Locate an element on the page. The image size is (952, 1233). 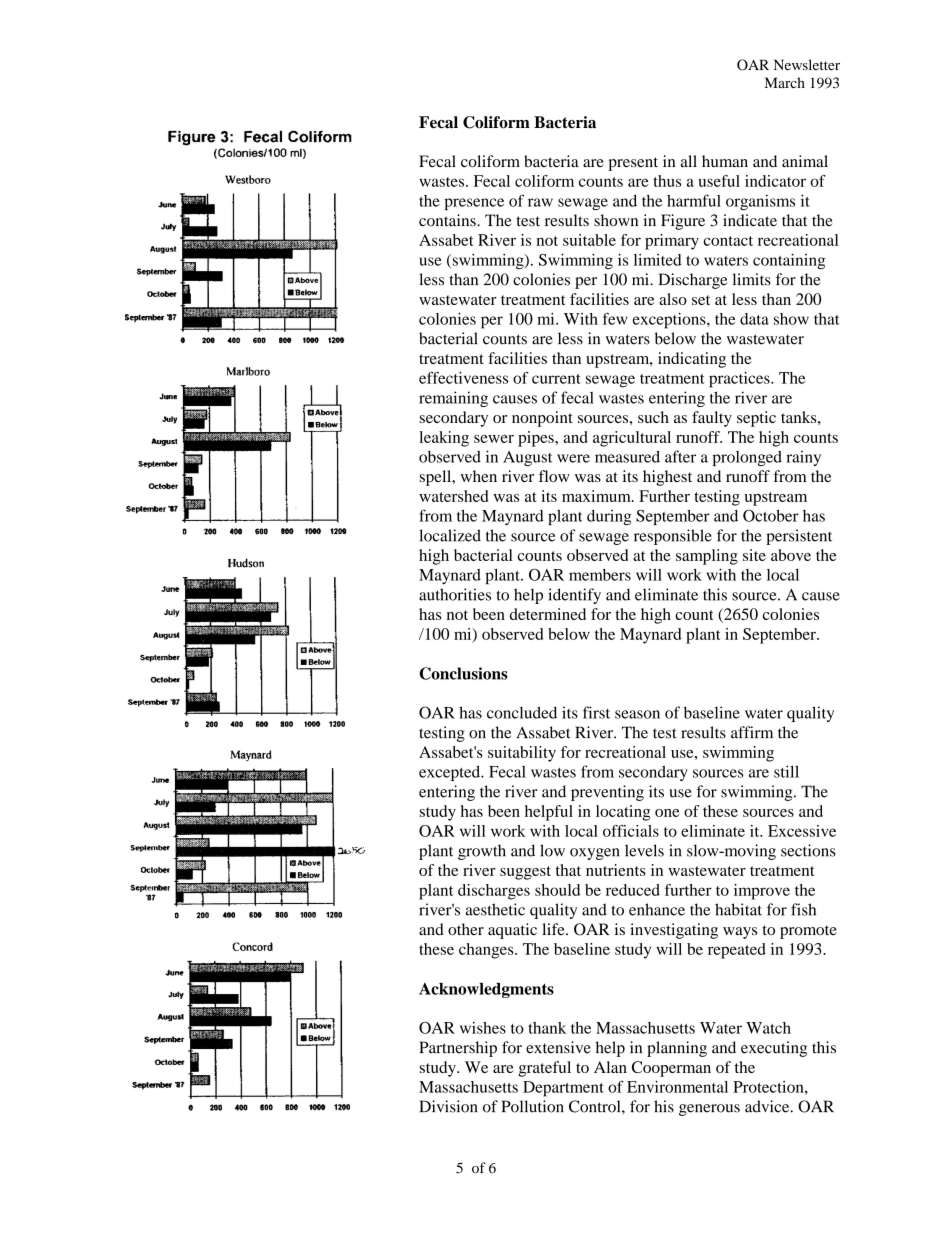
executing is located at coordinates (774, 1049).
